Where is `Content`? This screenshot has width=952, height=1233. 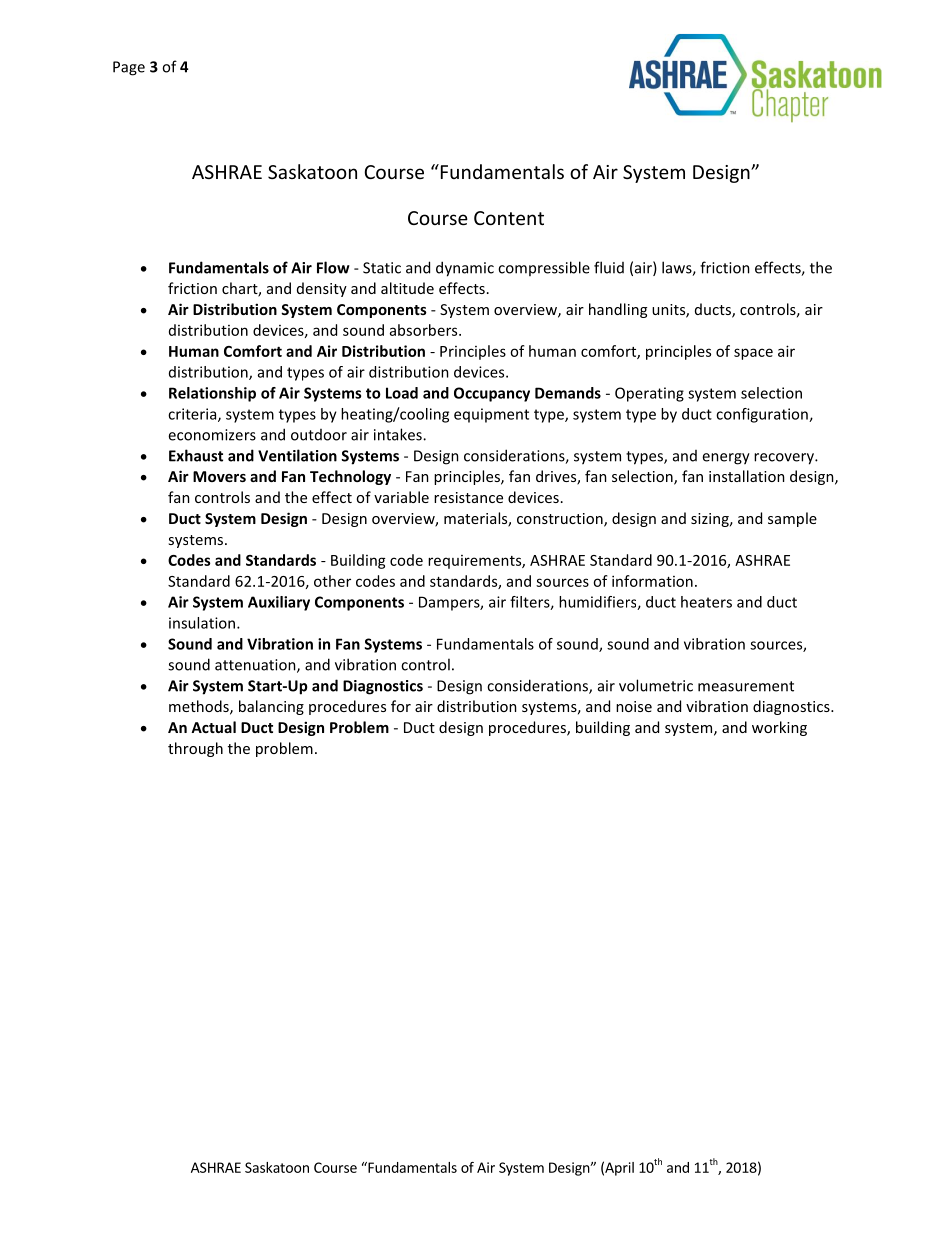
Content is located at coordinates (509, 218).
